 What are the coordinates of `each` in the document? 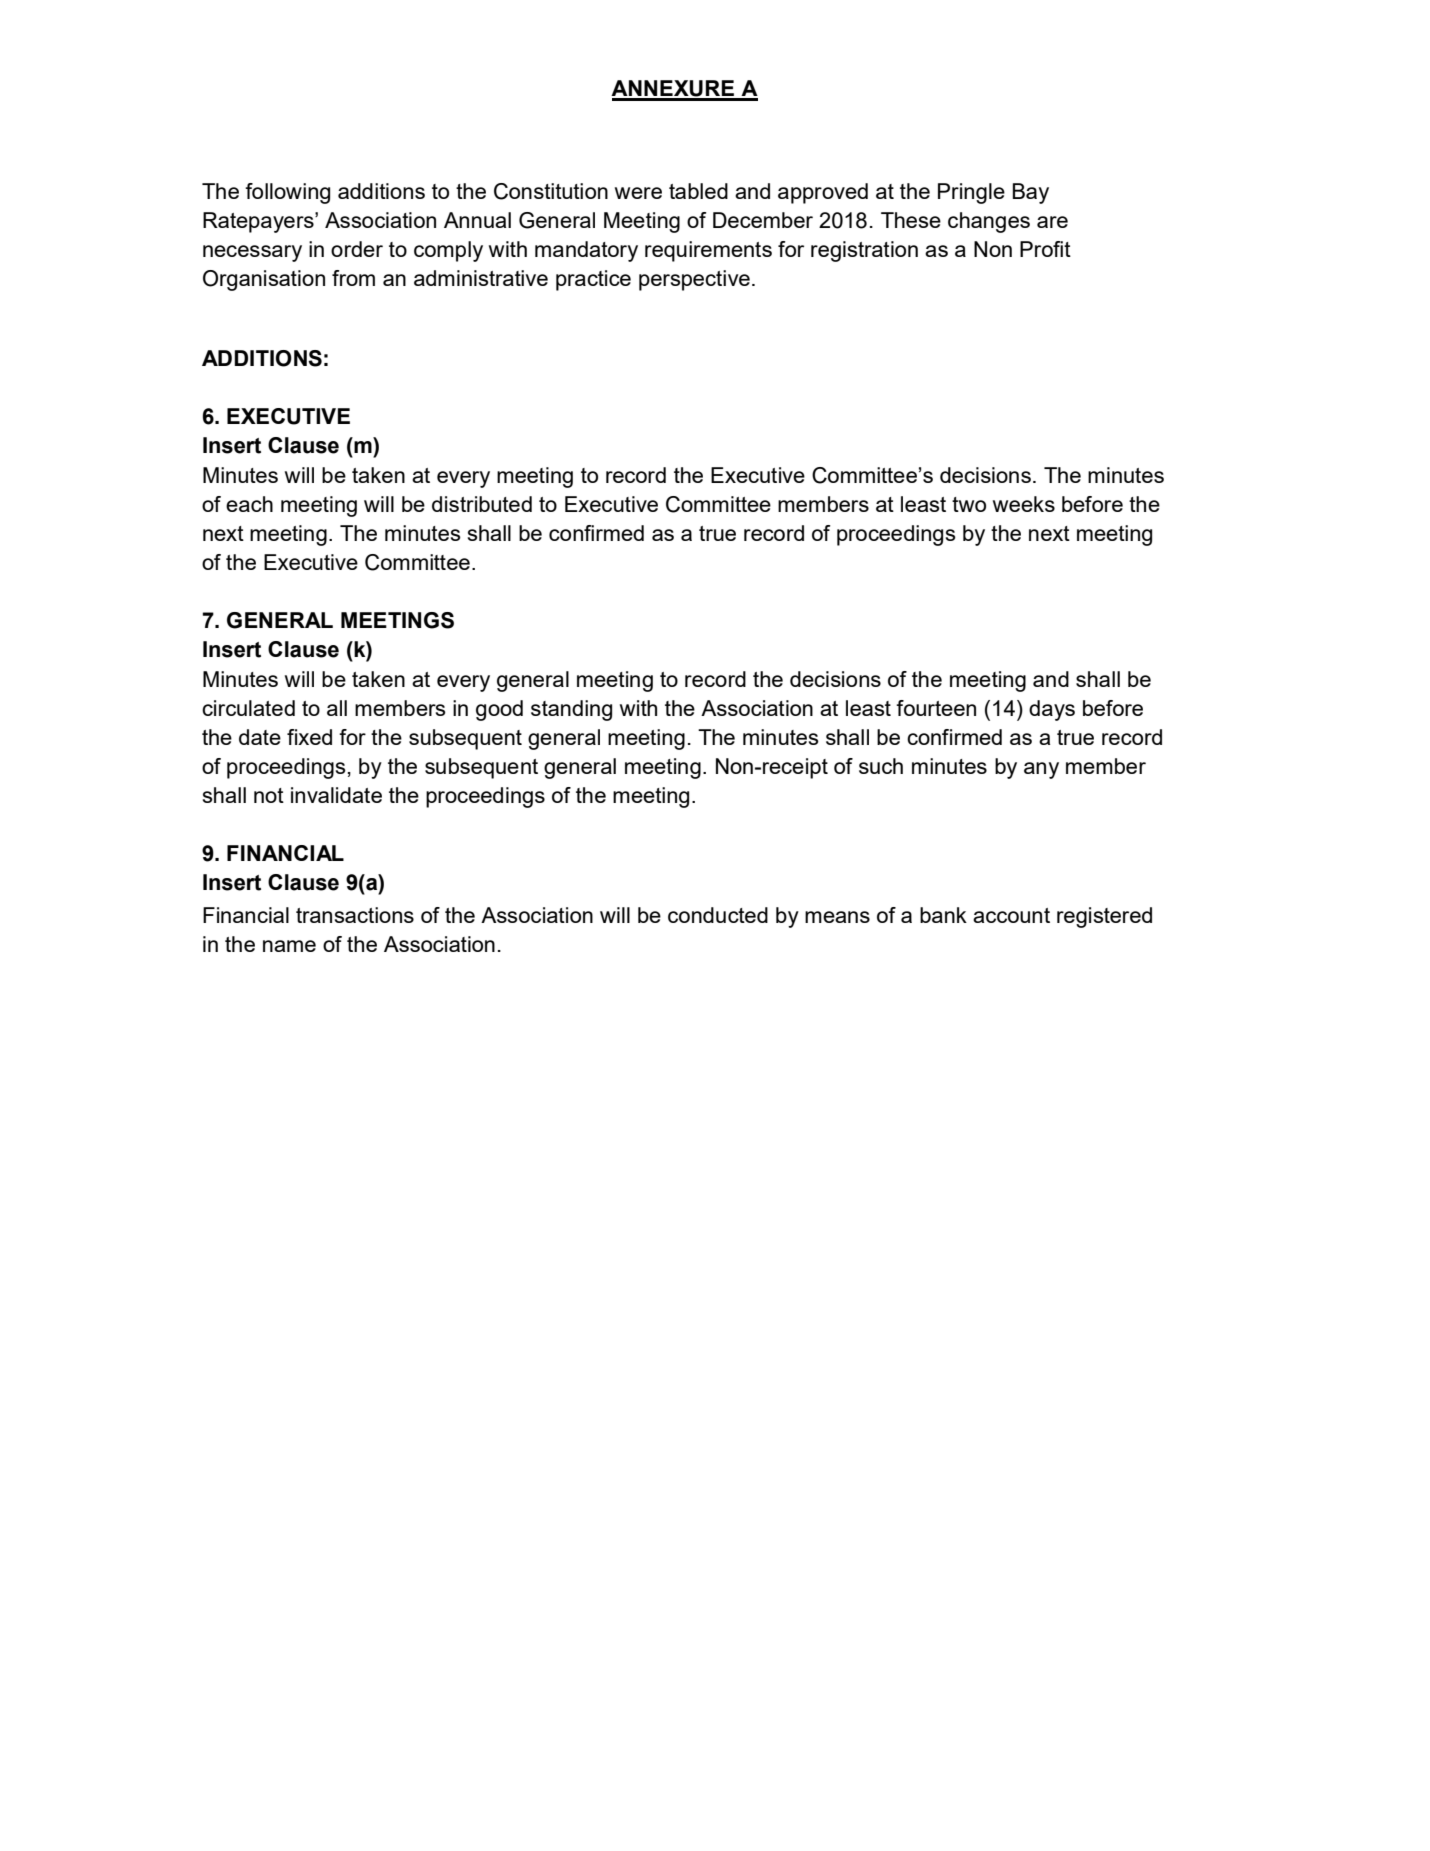 It's located at (249, 504).
